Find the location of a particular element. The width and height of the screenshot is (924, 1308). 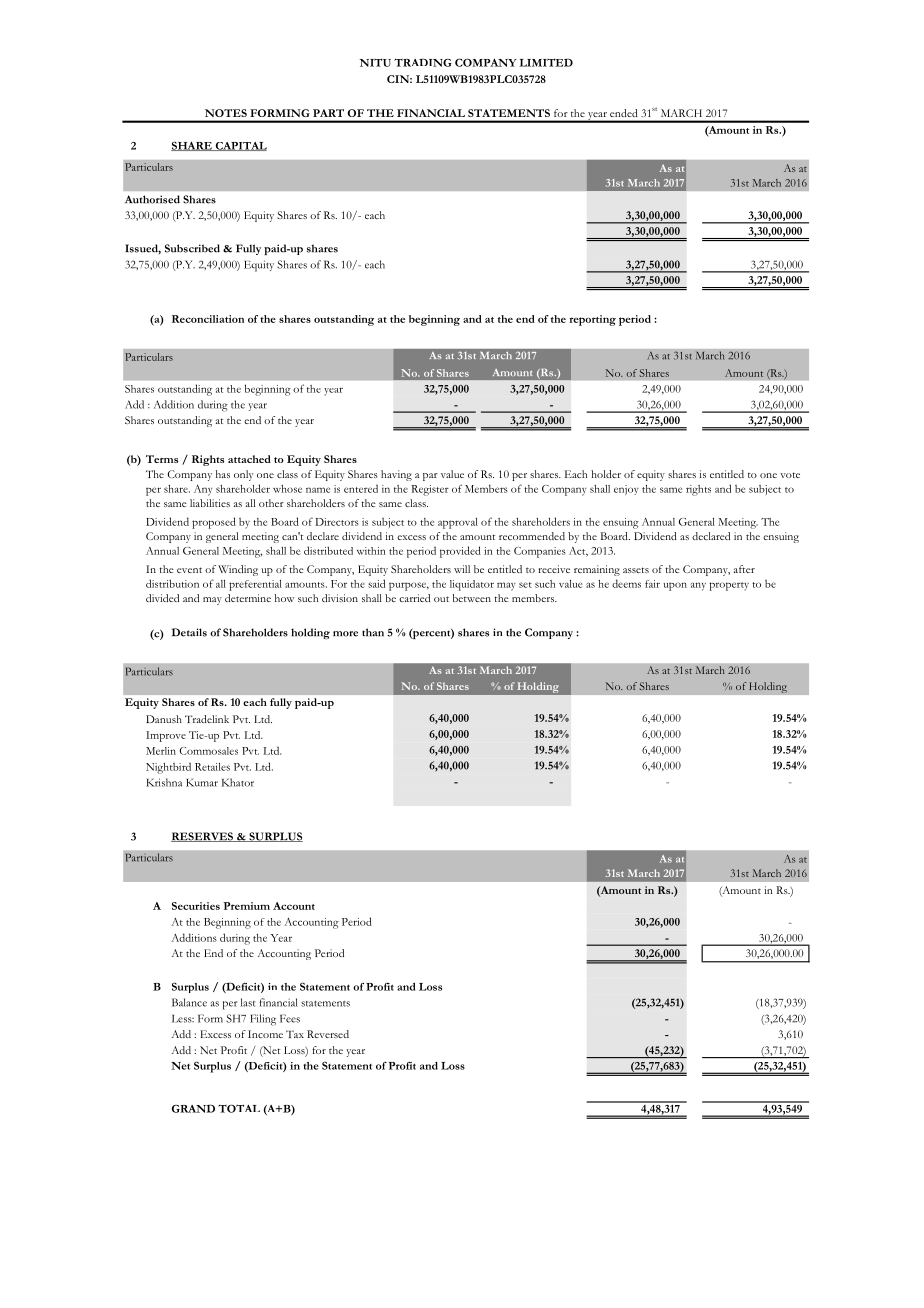

LIMITED is located at coordinates (546, 62).
